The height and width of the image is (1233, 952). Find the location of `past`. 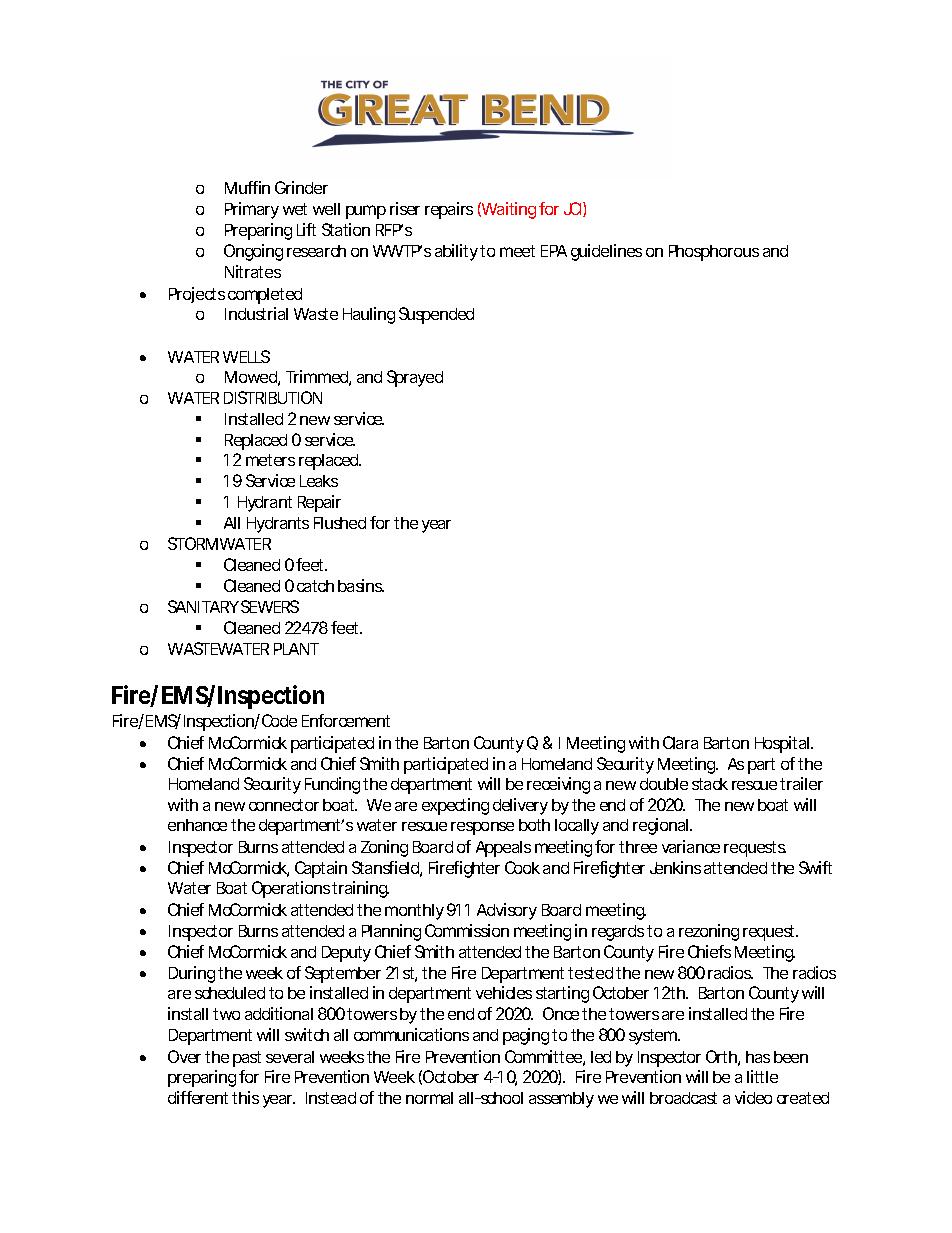

past is located at coordinates (247, 1059).
